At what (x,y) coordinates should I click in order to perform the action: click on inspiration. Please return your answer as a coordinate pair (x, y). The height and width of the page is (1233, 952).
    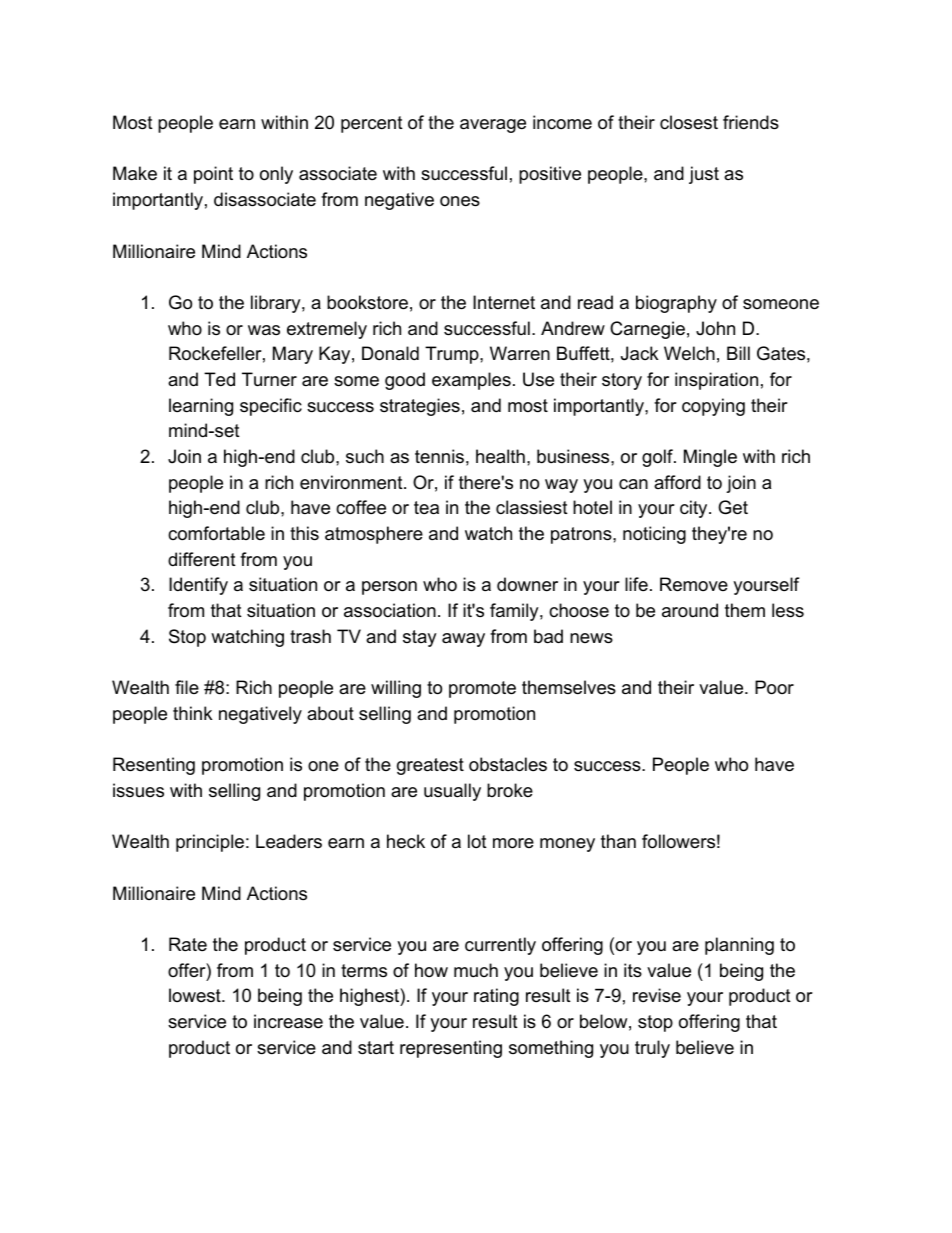
    Looking at the image, I should click on (716, 381).
